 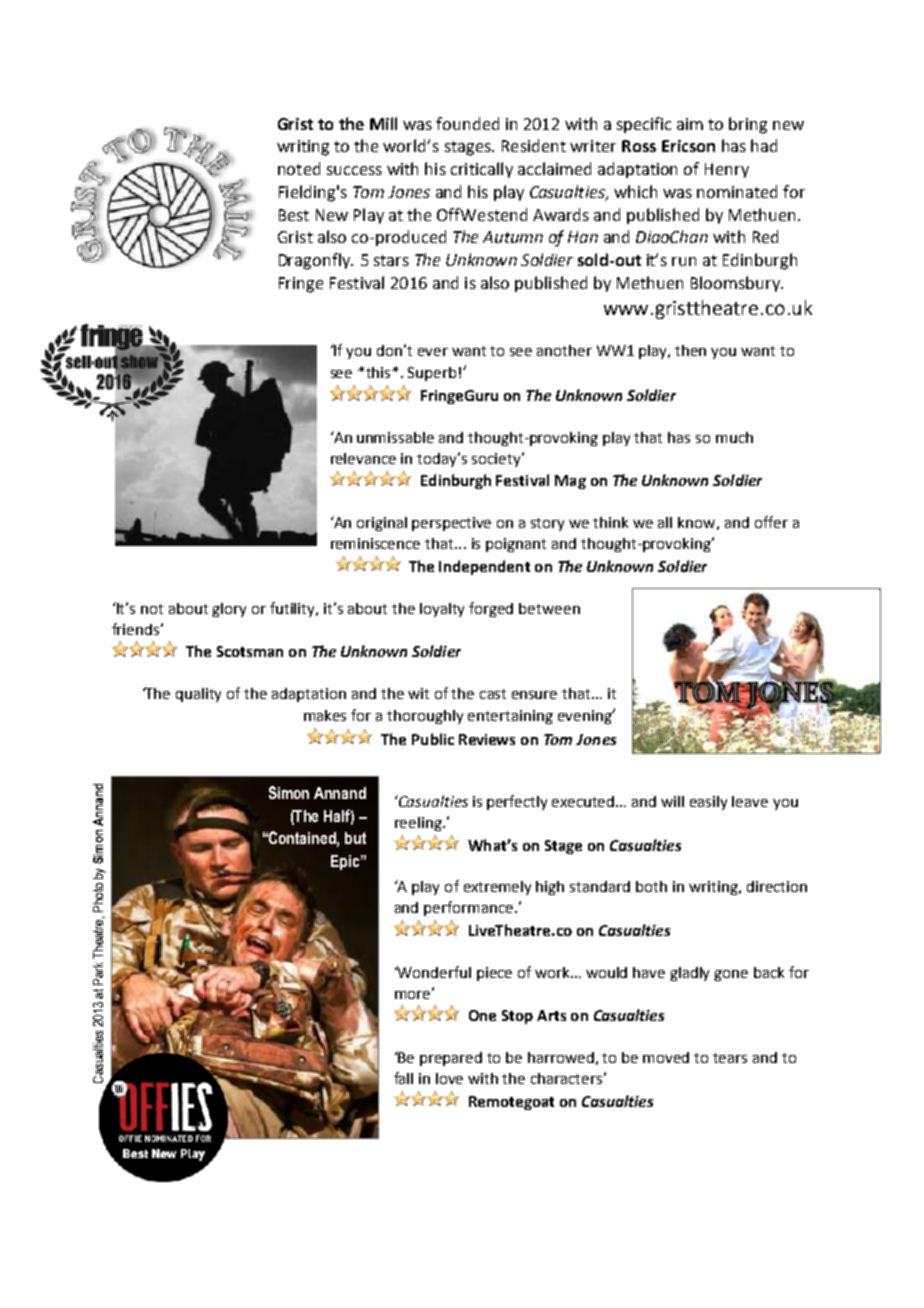 What do you see at coordinates (403, 1078) in the screenshot?
I see `fall` at bounding box center [403, 1078].
